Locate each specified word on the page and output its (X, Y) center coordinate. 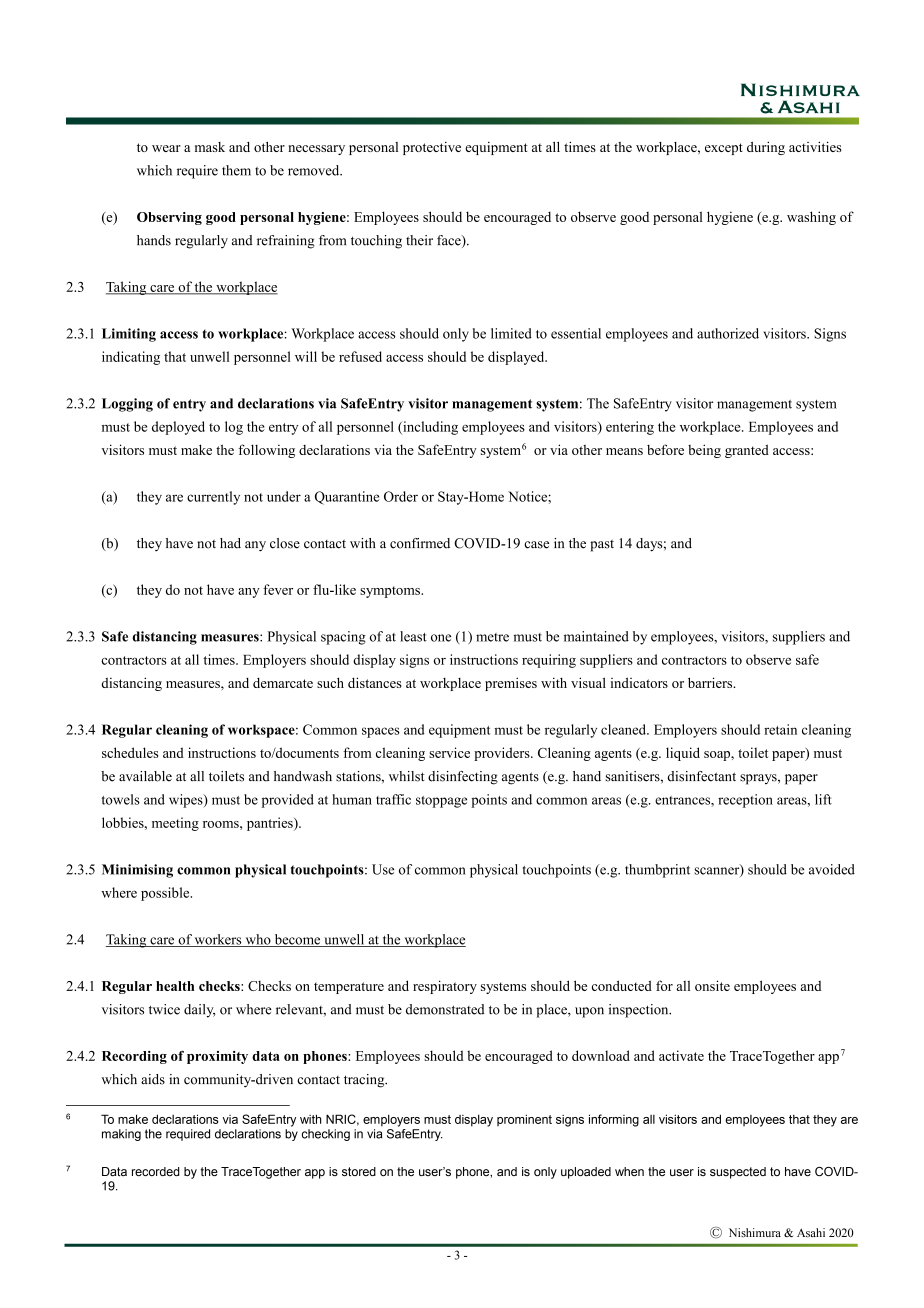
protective (432, 148)
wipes (187, 801)
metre (492, 637)
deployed (178, 428)
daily (200, 1011)
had (230, 543)
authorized (728, 333)
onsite (712, 985)
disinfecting (463, 778)
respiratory (445, 987)
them (236, 170)
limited (511, 333)
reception (745, 801)
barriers (711, 682)
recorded (156, 1171)
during (766, 148)
